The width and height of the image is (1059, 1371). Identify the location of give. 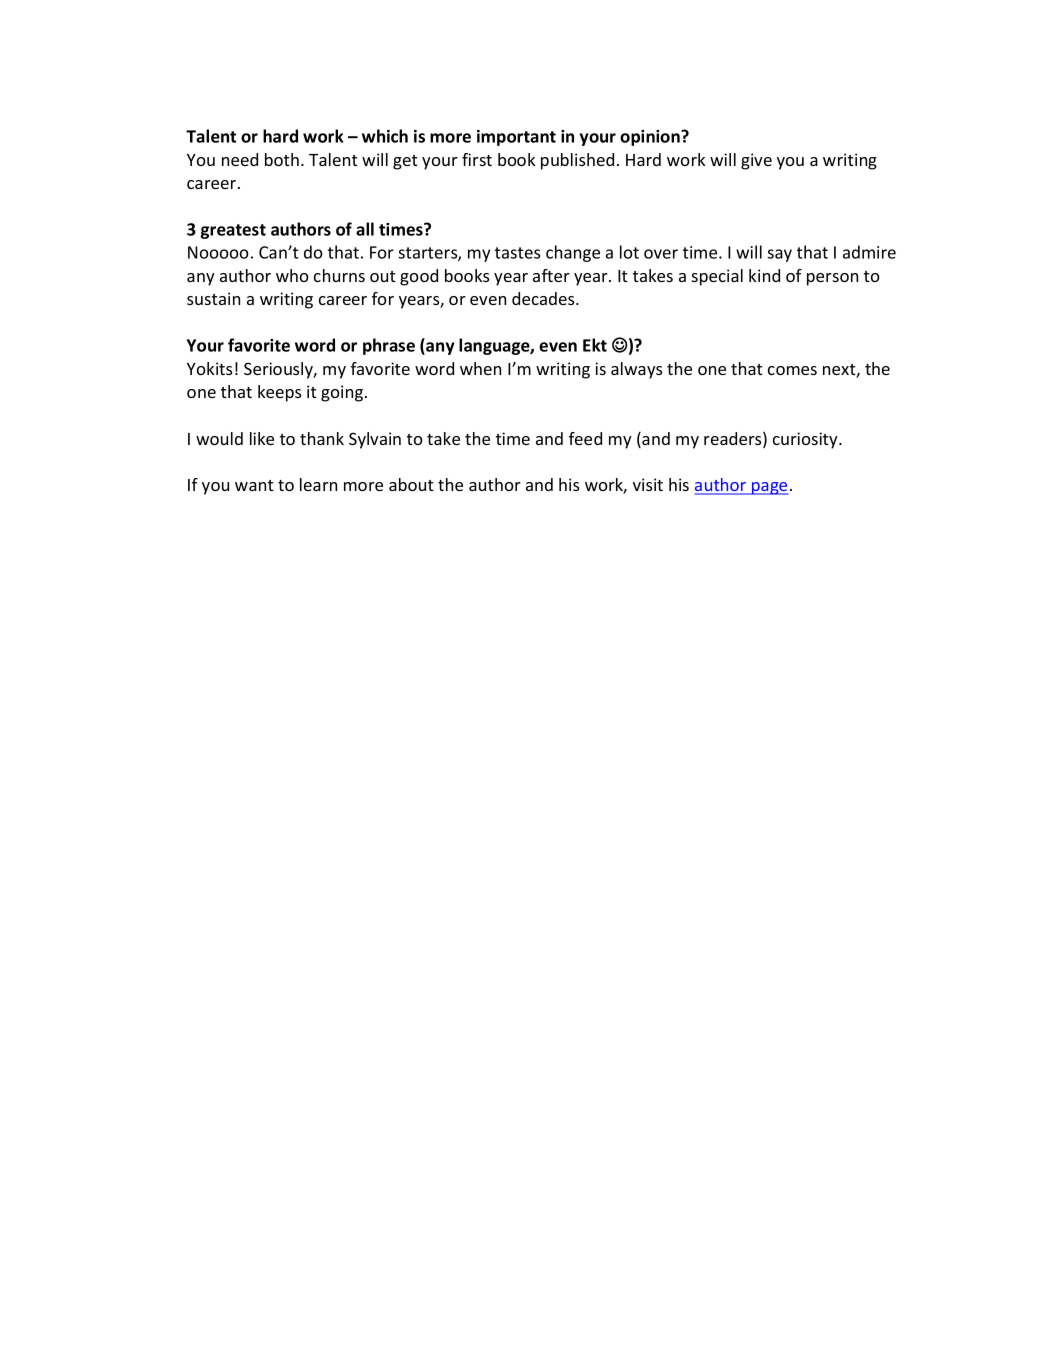
(756, 161).
